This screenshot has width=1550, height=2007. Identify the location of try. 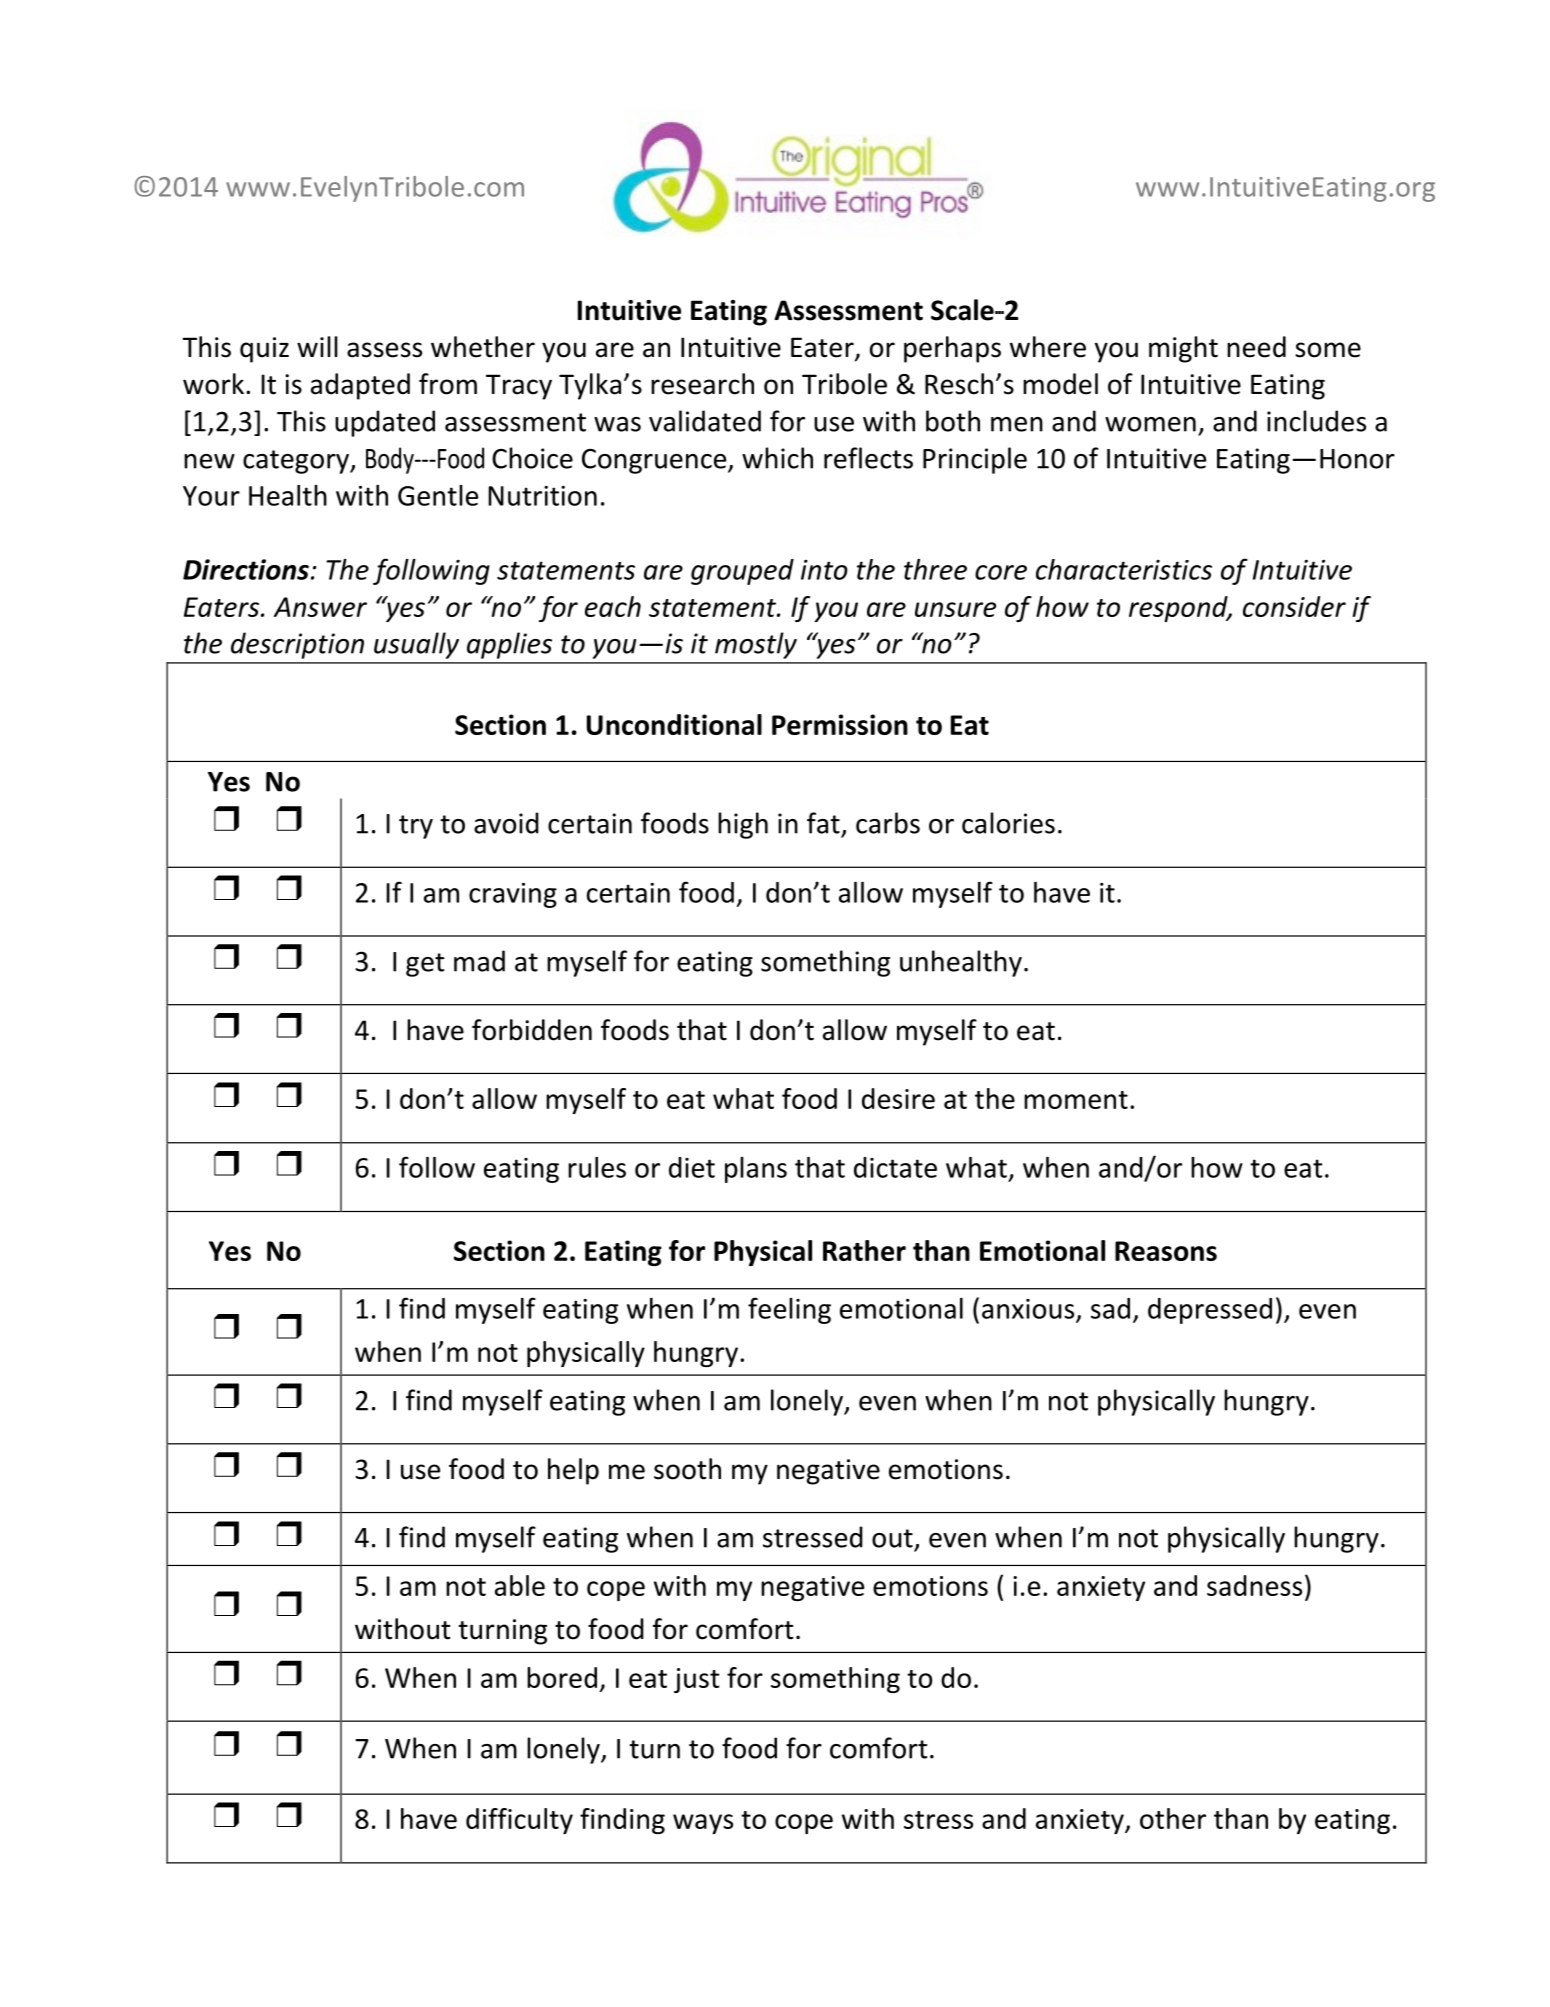
(416, 827).
